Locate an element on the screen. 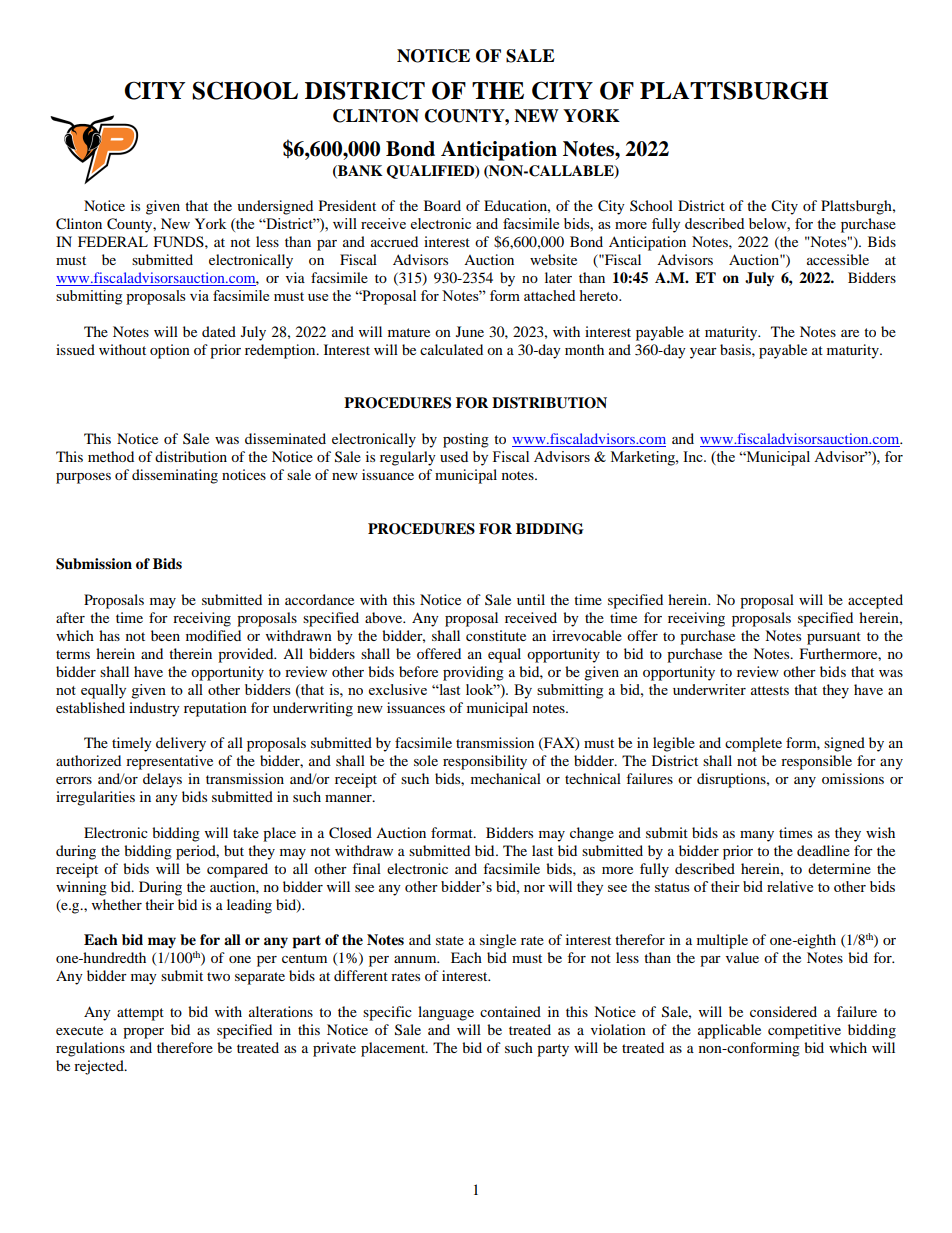 This screenshot has width=952, height=1233. used is located at coordinates (454, 456).
